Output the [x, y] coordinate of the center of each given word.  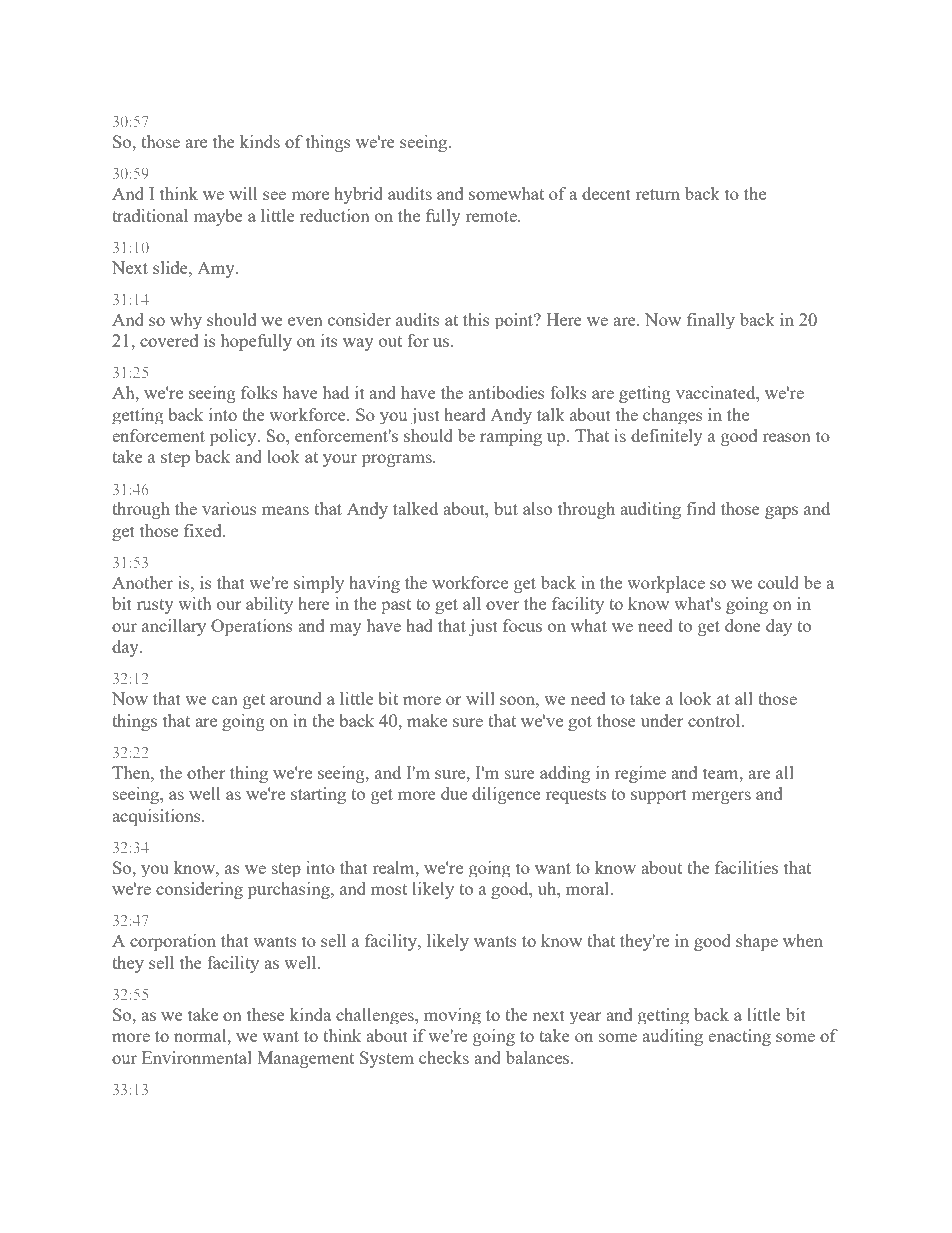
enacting [739, 1037]
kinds [260, 141]
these [266, 1014]
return [658, 194]
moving [452, 1016]
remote [492, 216]
